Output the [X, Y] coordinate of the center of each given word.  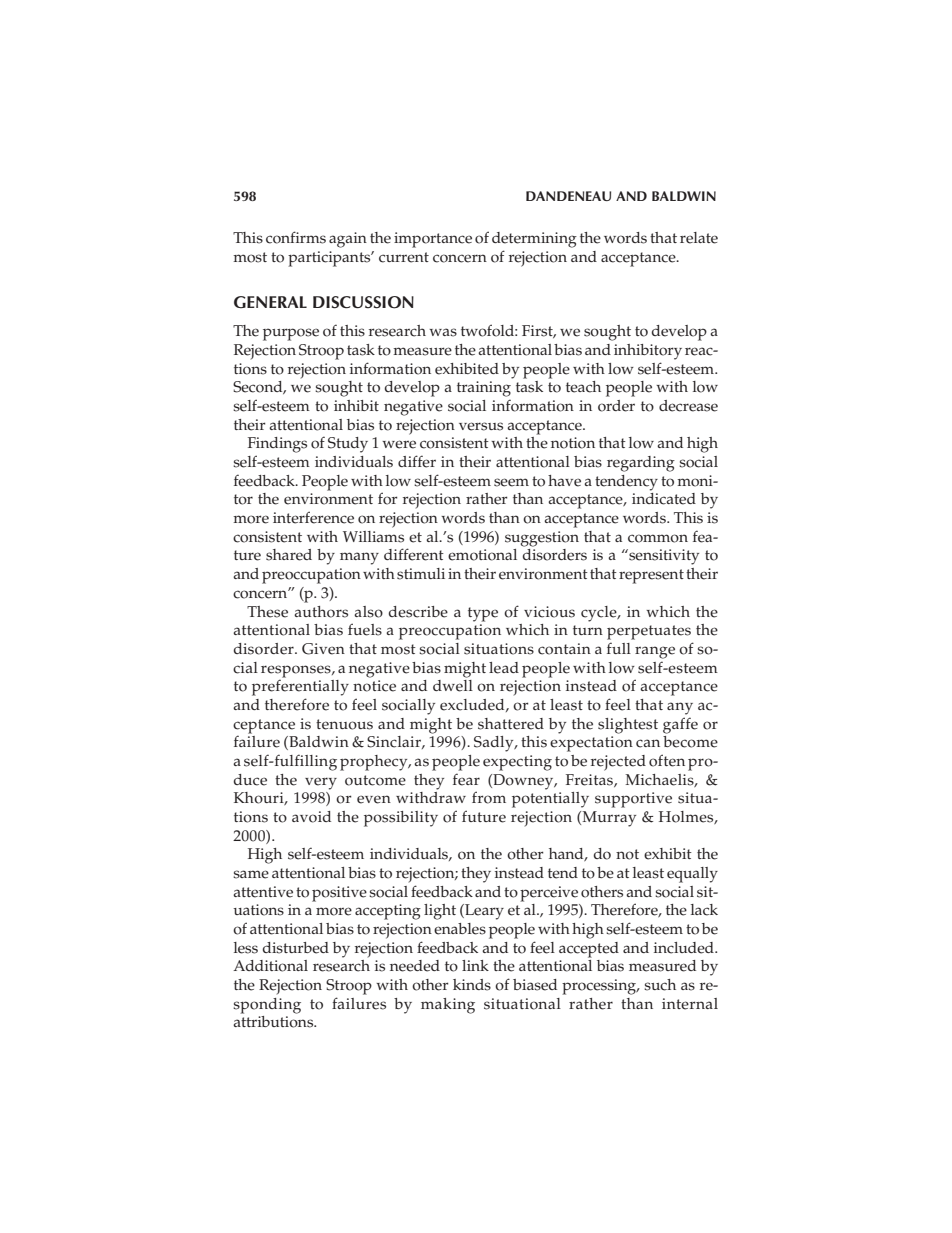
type [483, 614]
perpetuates [649, 632]
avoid [311, 817]
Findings [277, 445]
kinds [472, 985]
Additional [270, 966]
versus [481, 426]
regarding [641, 464]
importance [433, 240]
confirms [296, 237]
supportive [633, 800]
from [489, 797]
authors [321, 612]
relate [699, 238]
